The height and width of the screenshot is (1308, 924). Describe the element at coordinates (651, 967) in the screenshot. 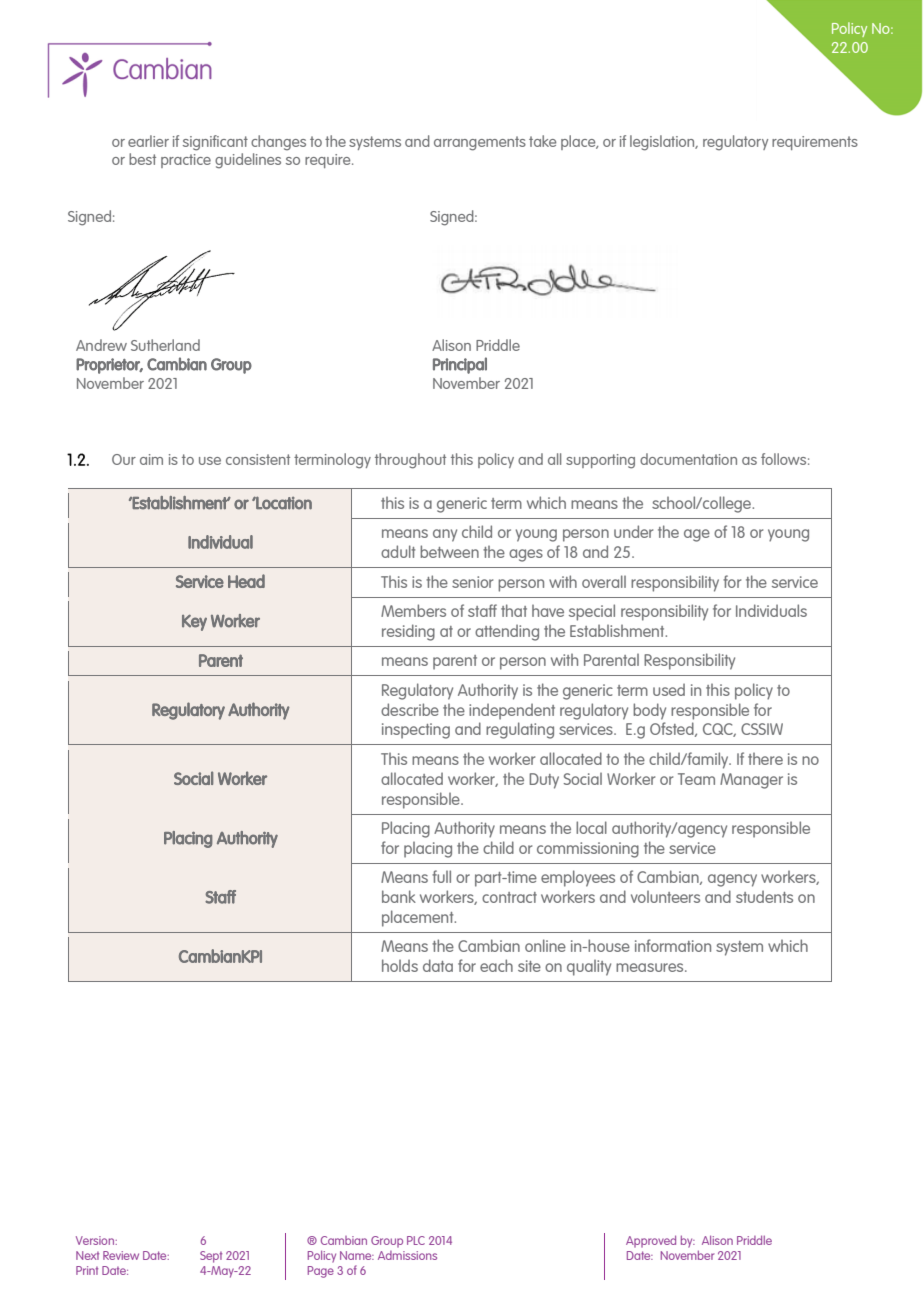

I see `measures` at that location.
